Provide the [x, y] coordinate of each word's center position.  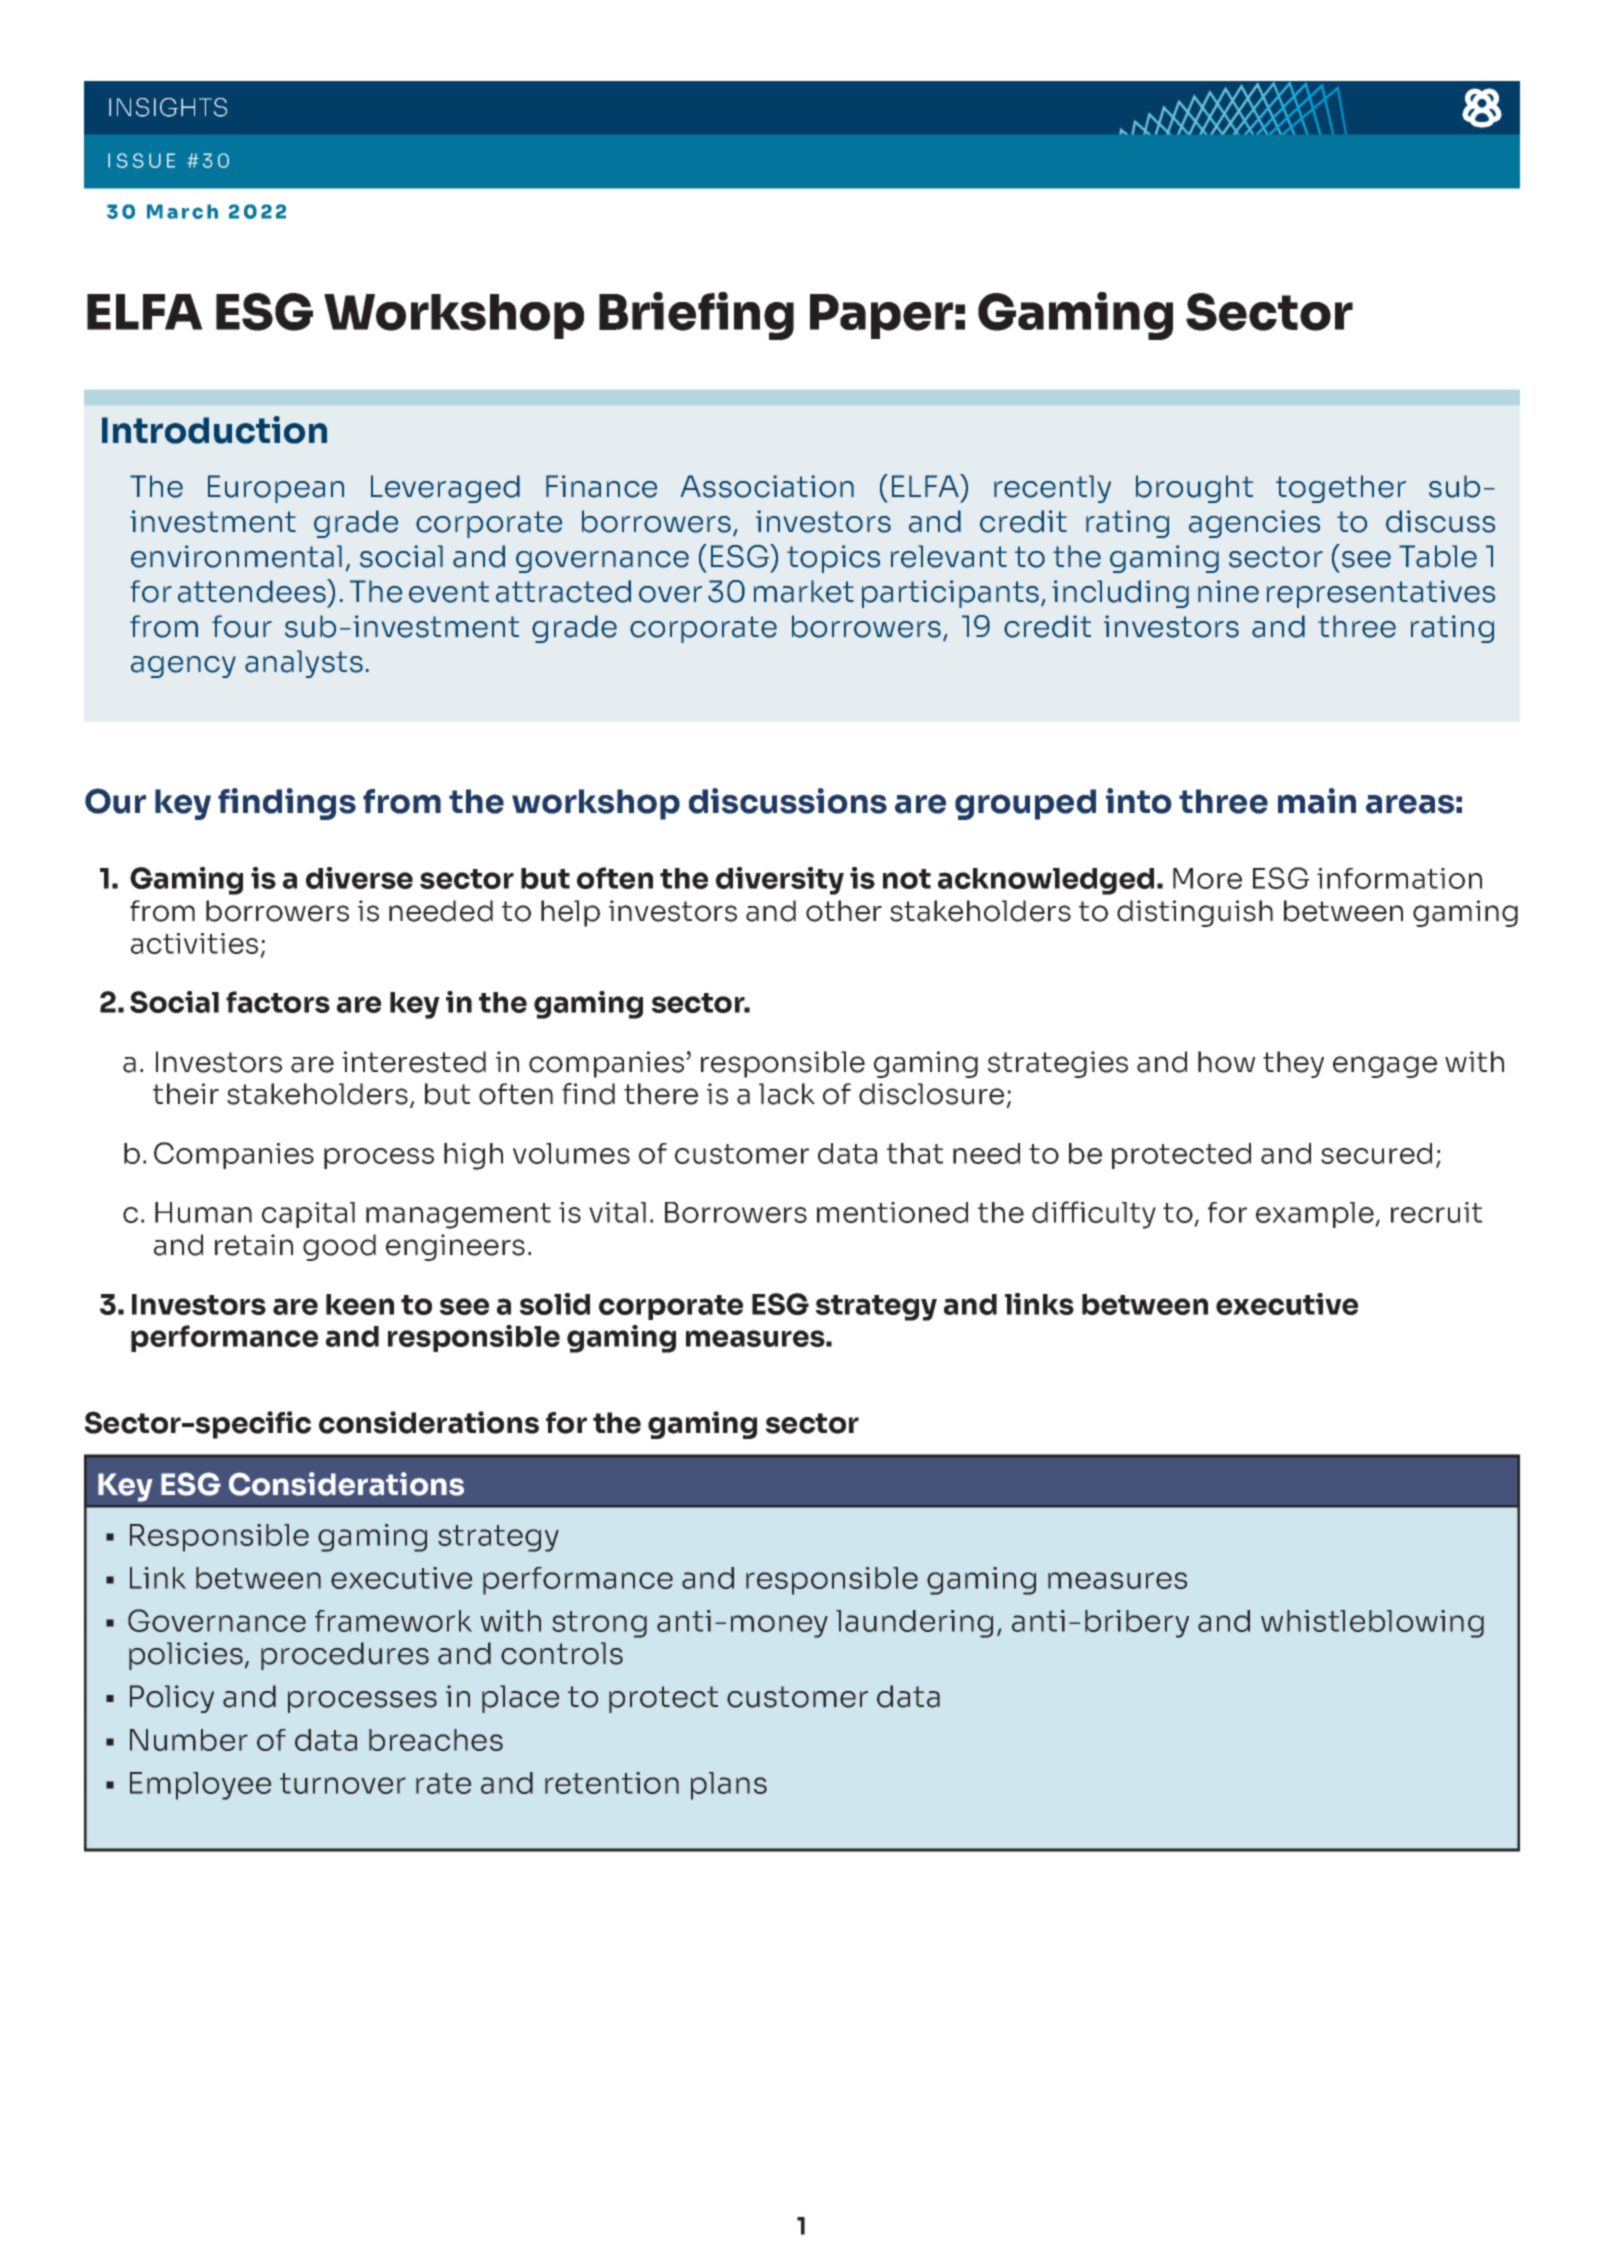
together [1341, 489]
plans [729, 1786]
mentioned [892, 1212]
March [182, 211]
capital [308, 1215]
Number [189, 1740]
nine [1228, 591]
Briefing [696, 316]
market [804, 591]
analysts [304, 664]
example [1316, 1215]
